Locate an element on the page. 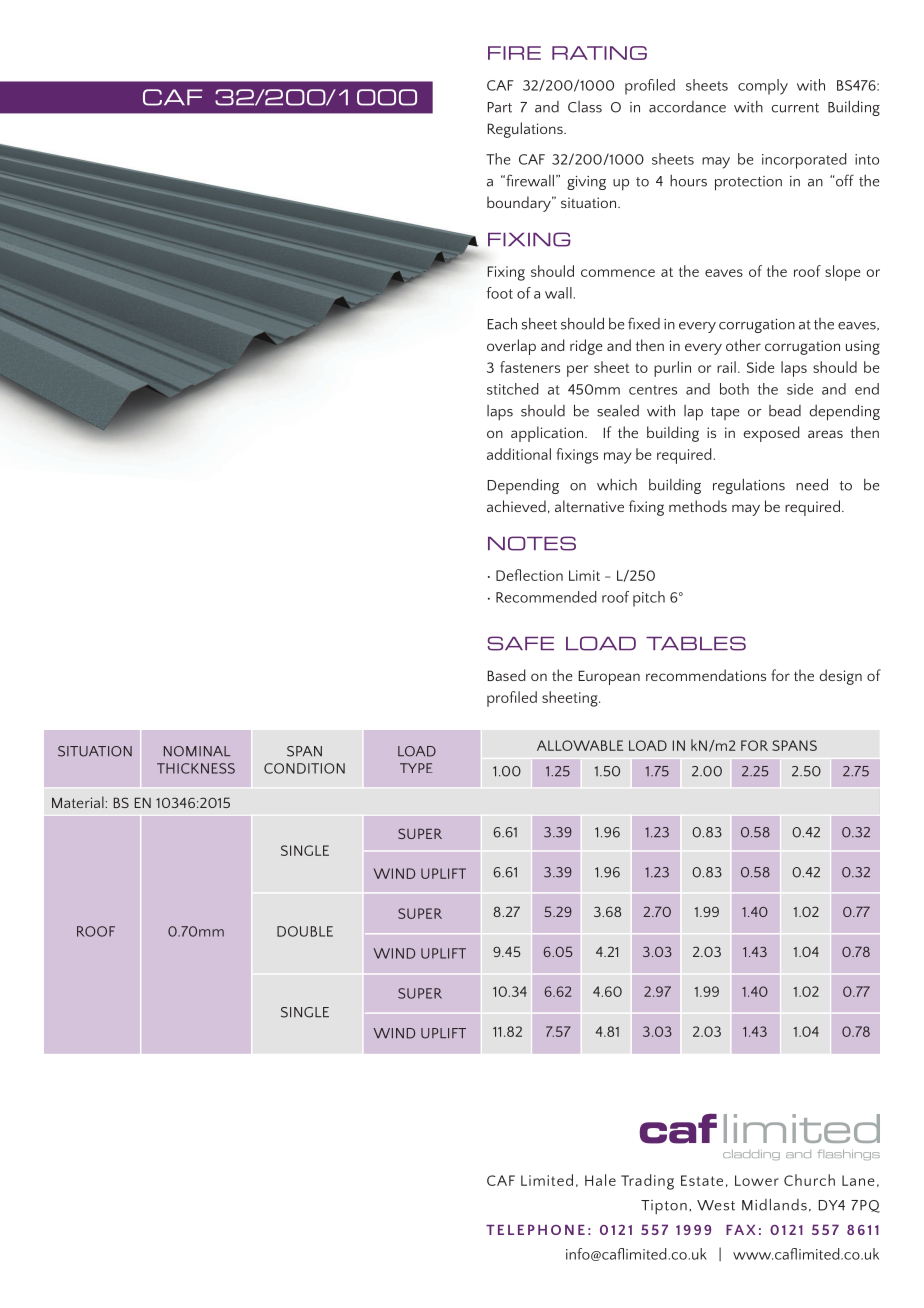  application is located at coordinates (548, 434).
